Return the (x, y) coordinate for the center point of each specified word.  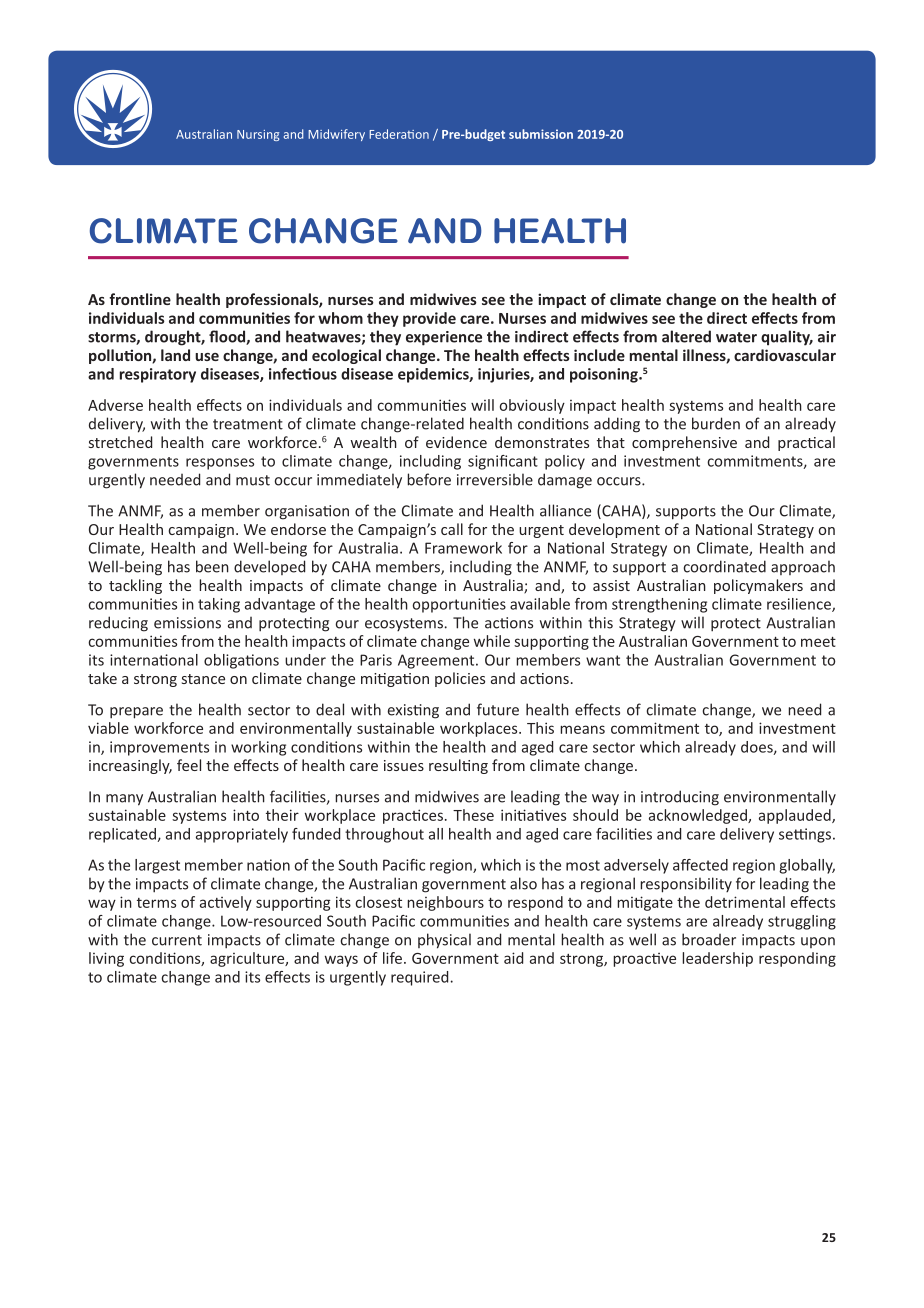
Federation (399, 134)
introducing (680, 798)
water (736, 337)
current (177, 940)
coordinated (724, 566)
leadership (717, 959)
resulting (458, 766)
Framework (463, 548)
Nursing (258, 135)
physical (444, 941)
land (175, 355)
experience (444, 338)
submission (541, 134)
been (212, 566)
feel (189, 765)
